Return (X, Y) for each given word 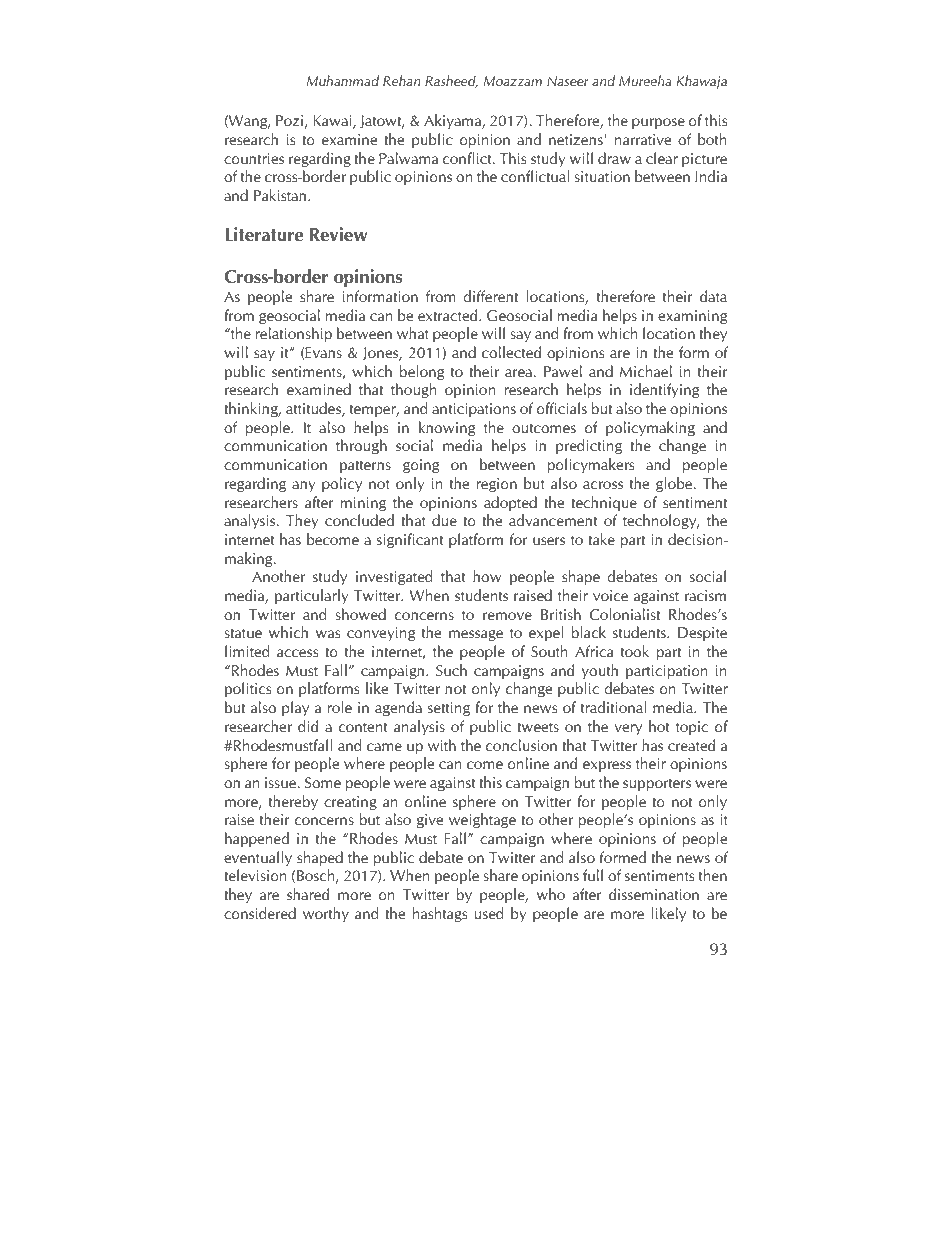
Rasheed (451, 81)
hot (659, 726)
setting (449, 709)
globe (675, 484)
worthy (326, 914)
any (303, 486)
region (497, 485)
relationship (294, 335)
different (490, 296)
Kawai (333, 122)
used (489, 913)
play (295, 708)
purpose (658, 124)
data (713, 296)
